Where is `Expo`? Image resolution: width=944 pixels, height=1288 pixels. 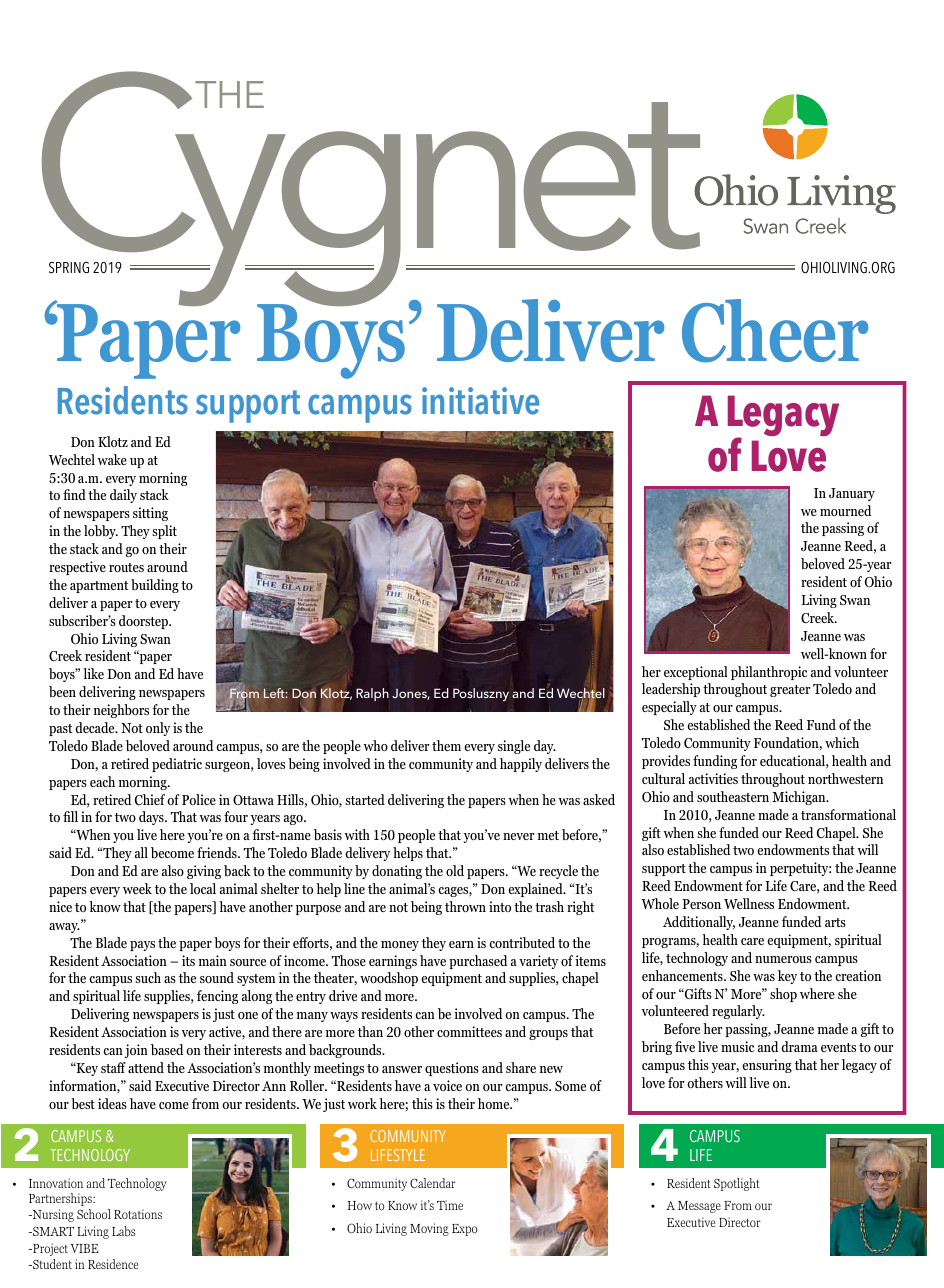
Expo is located at coordinates (464, 1230).
